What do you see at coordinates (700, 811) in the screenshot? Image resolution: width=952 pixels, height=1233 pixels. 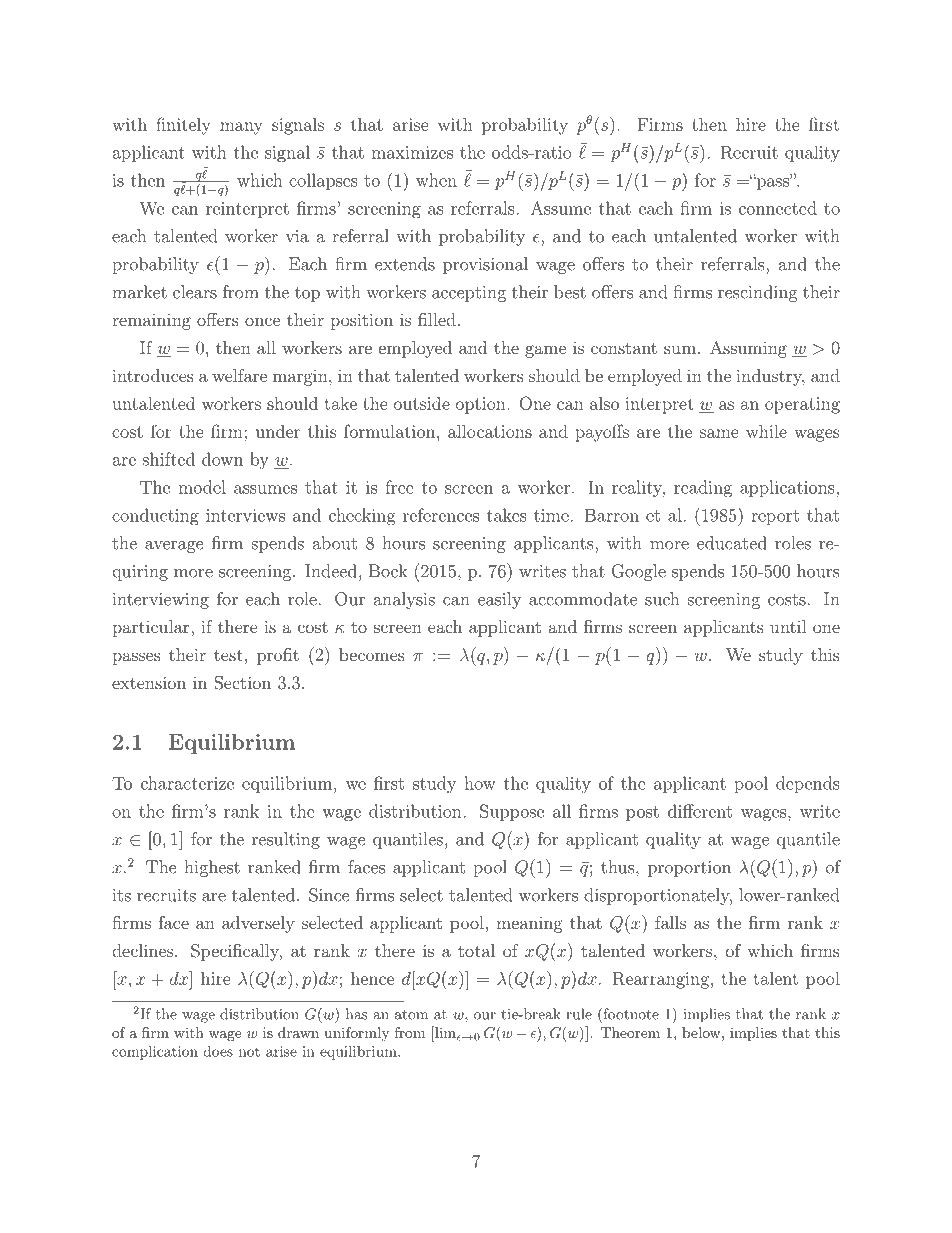 I see `different` at bounding box center [700, 811].
